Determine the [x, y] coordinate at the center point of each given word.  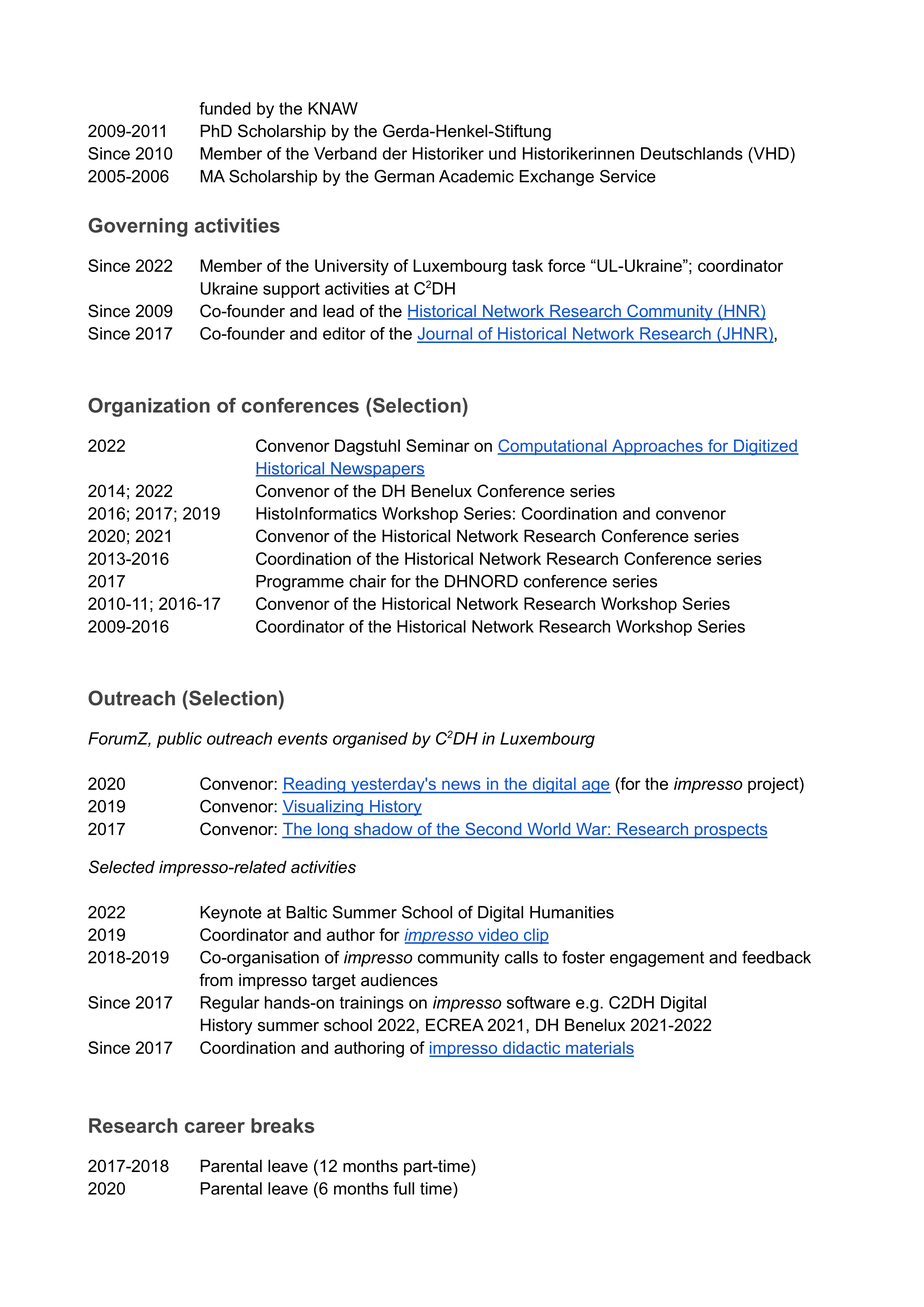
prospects [730, 831]
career [215, 1127]
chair [367, 581]
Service [628, 176]
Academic [476, 176]
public [179, 740]
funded [225, 108]
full [403, 1188]
